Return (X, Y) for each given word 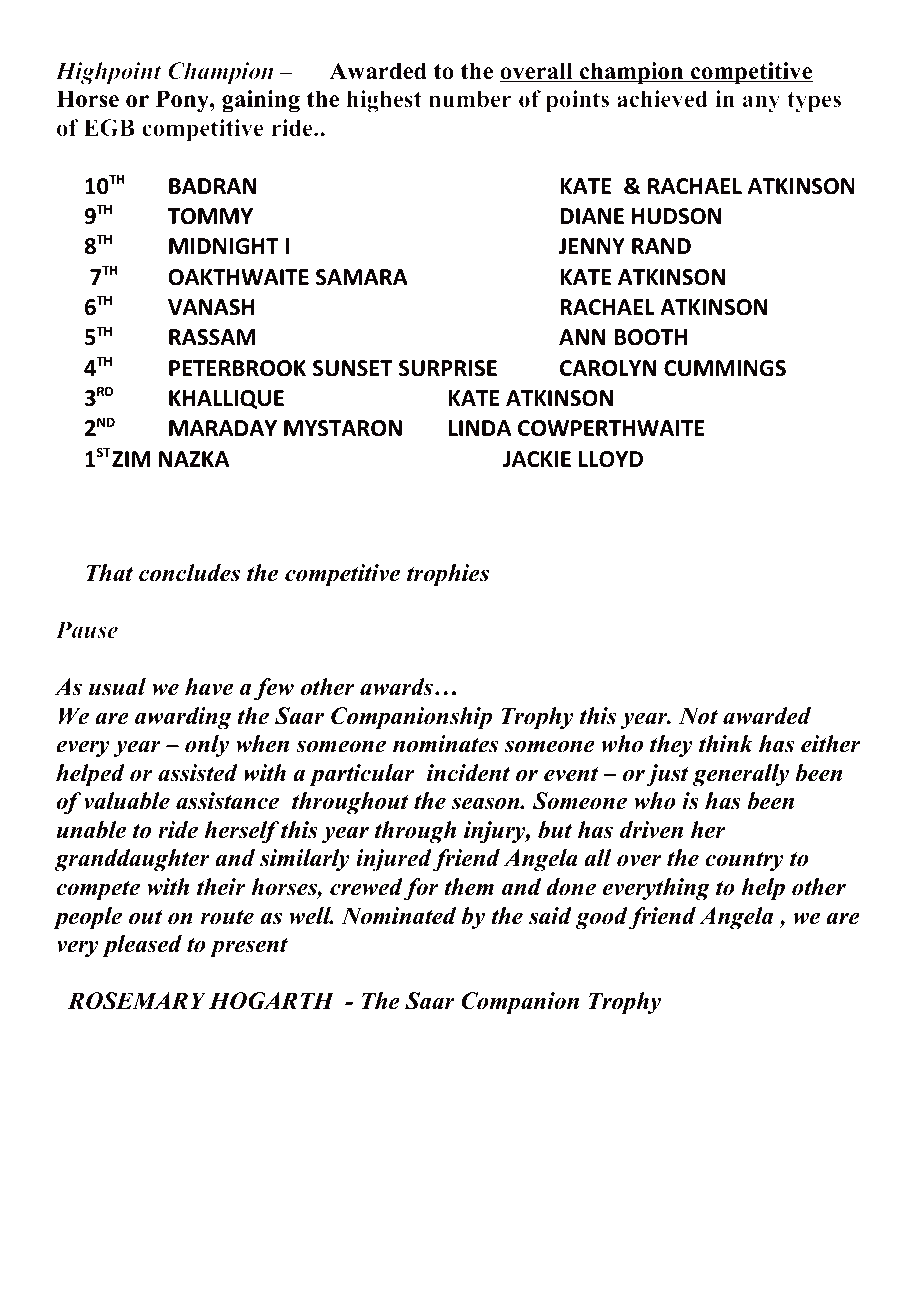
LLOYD (611, 459)
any (761, 104)
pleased (142, 946)
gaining (261, 101)
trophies (448, 575)
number (470, 99)
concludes (189, 573)
